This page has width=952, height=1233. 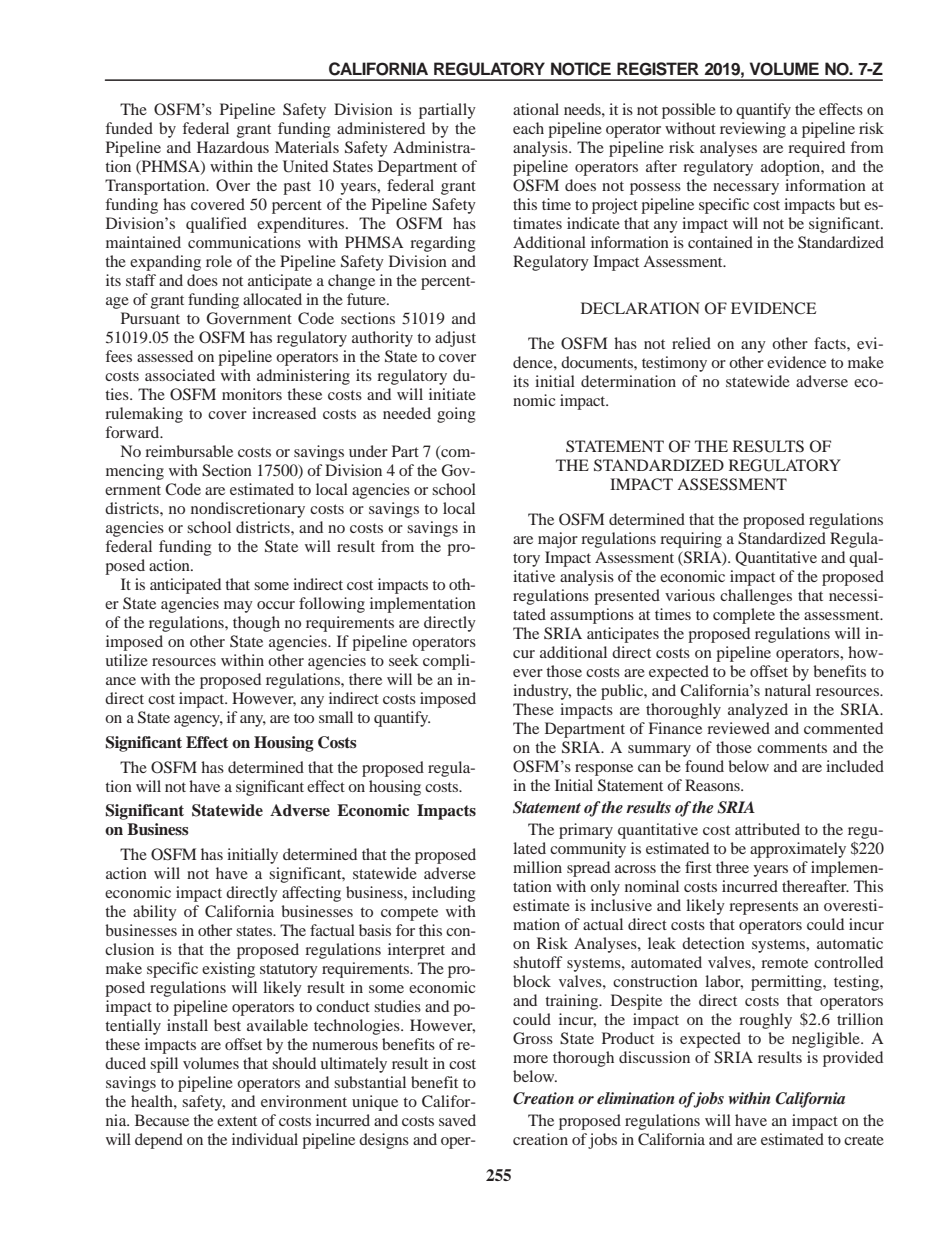 I want to click on reviewing, so click(x=753, y=130).
